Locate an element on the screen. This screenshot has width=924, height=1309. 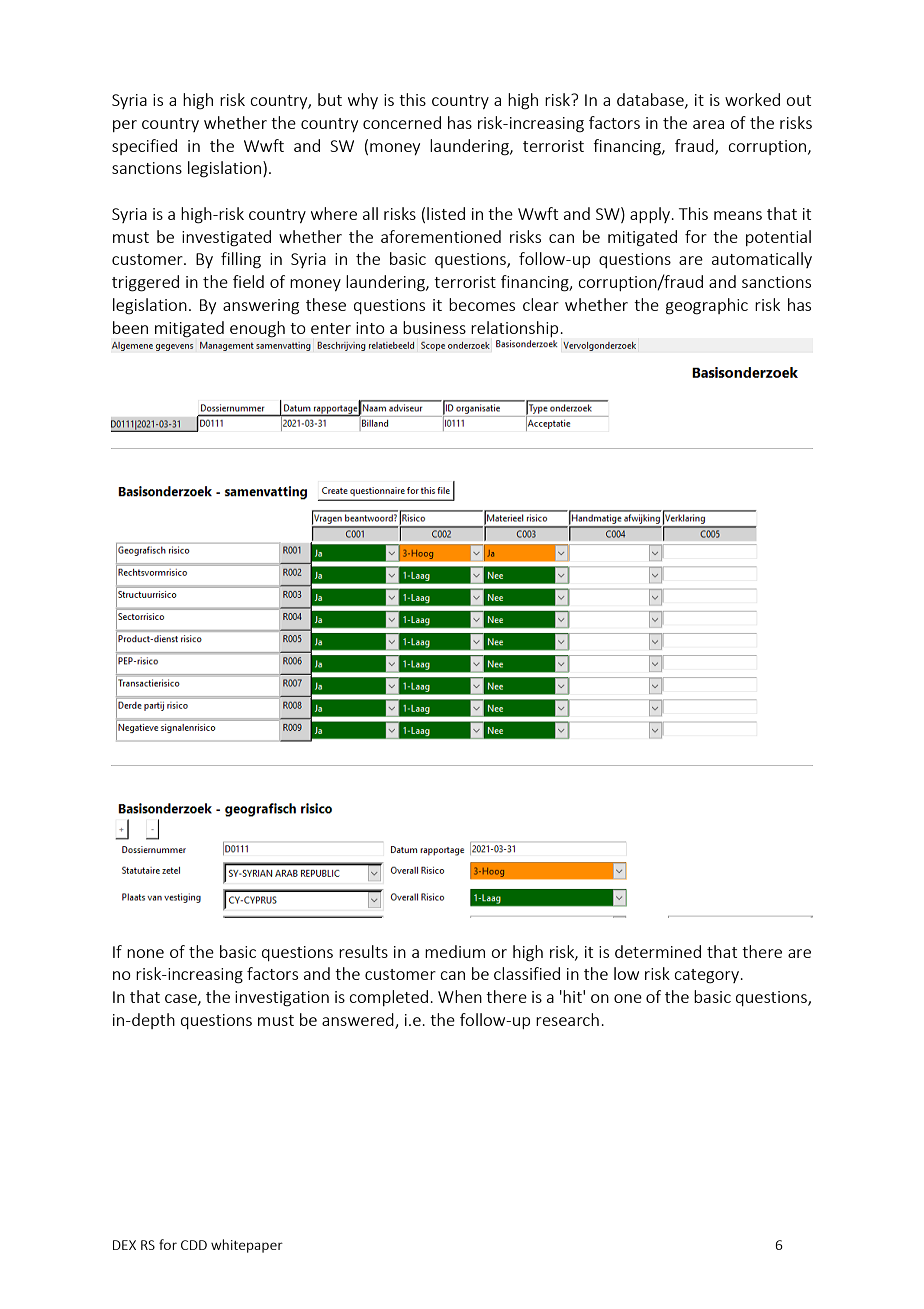
enough is located at coordinates (257, 329).
